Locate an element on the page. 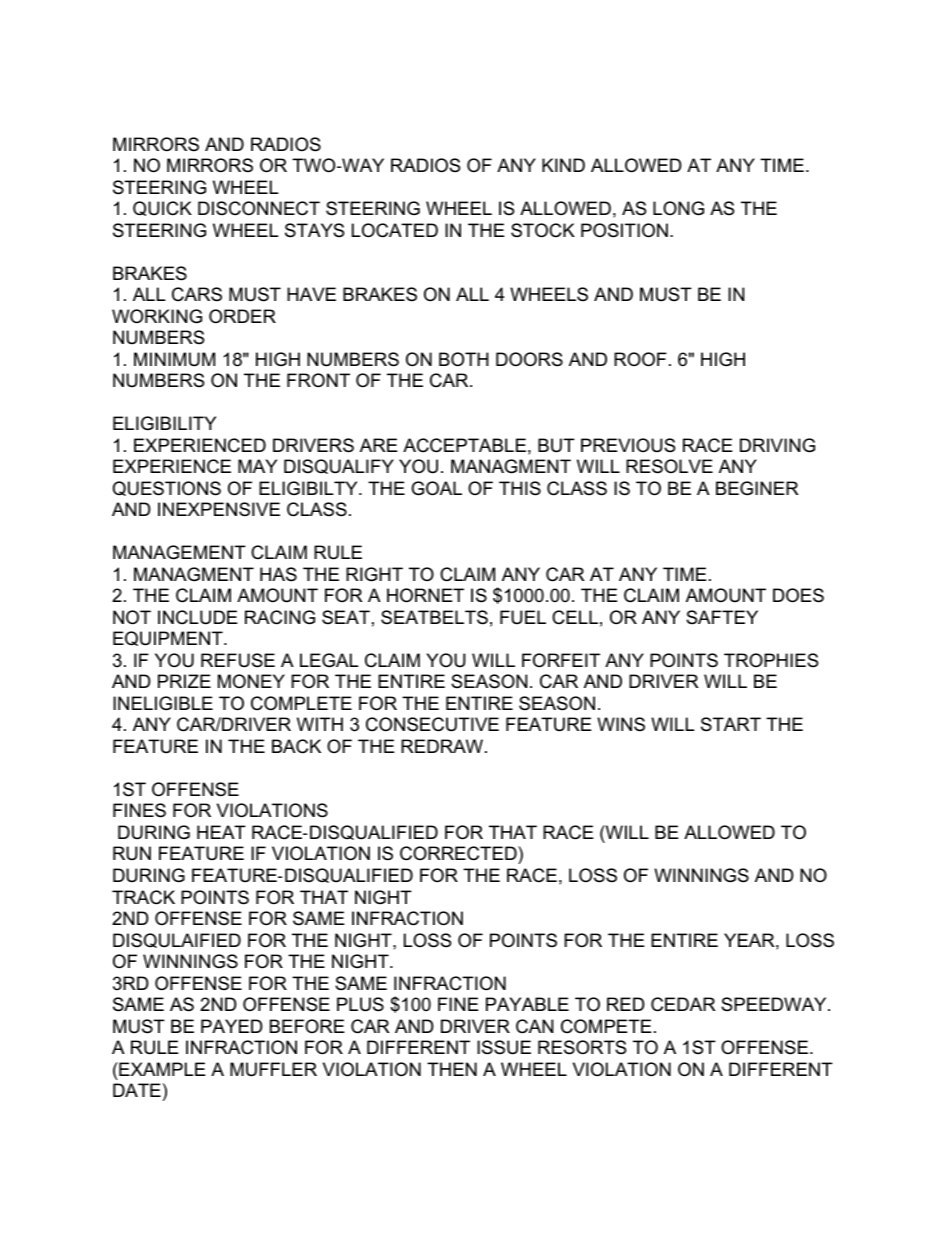 The height and width of the document is (1233, 952). LOCATED is located at coordinates (395, 230).
